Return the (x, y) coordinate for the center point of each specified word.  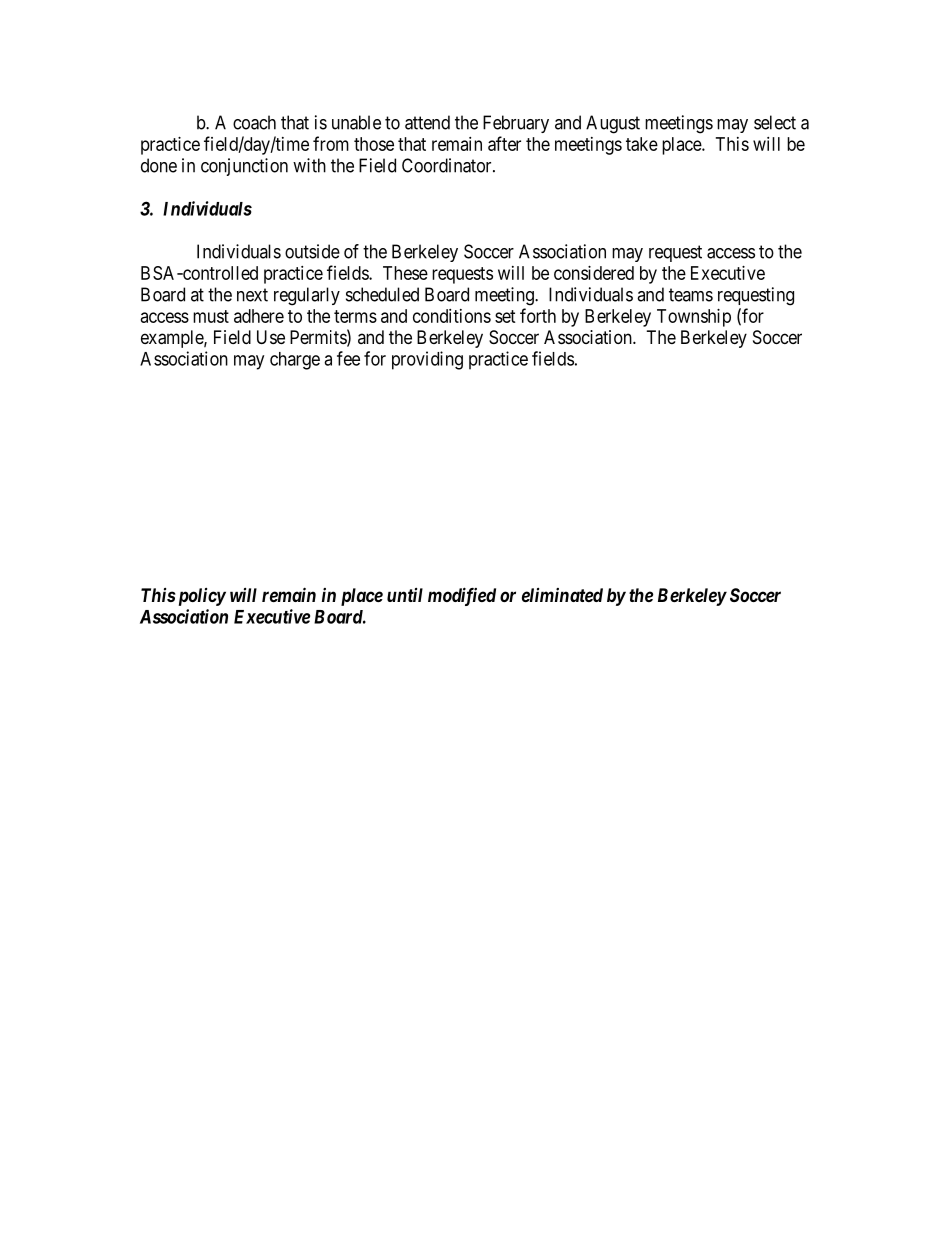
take (642, 144)
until (405, 595)
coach (254, 122)
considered (594, 273)
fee (348, 358)
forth (538, 315)
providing (427, 360)
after (504, 143)
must (211, 316)
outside (312, 251)
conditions (452, 316)
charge (295, 361)
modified (462, 596)
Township (694, 318)
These (405, 273)
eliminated (562, 595)
